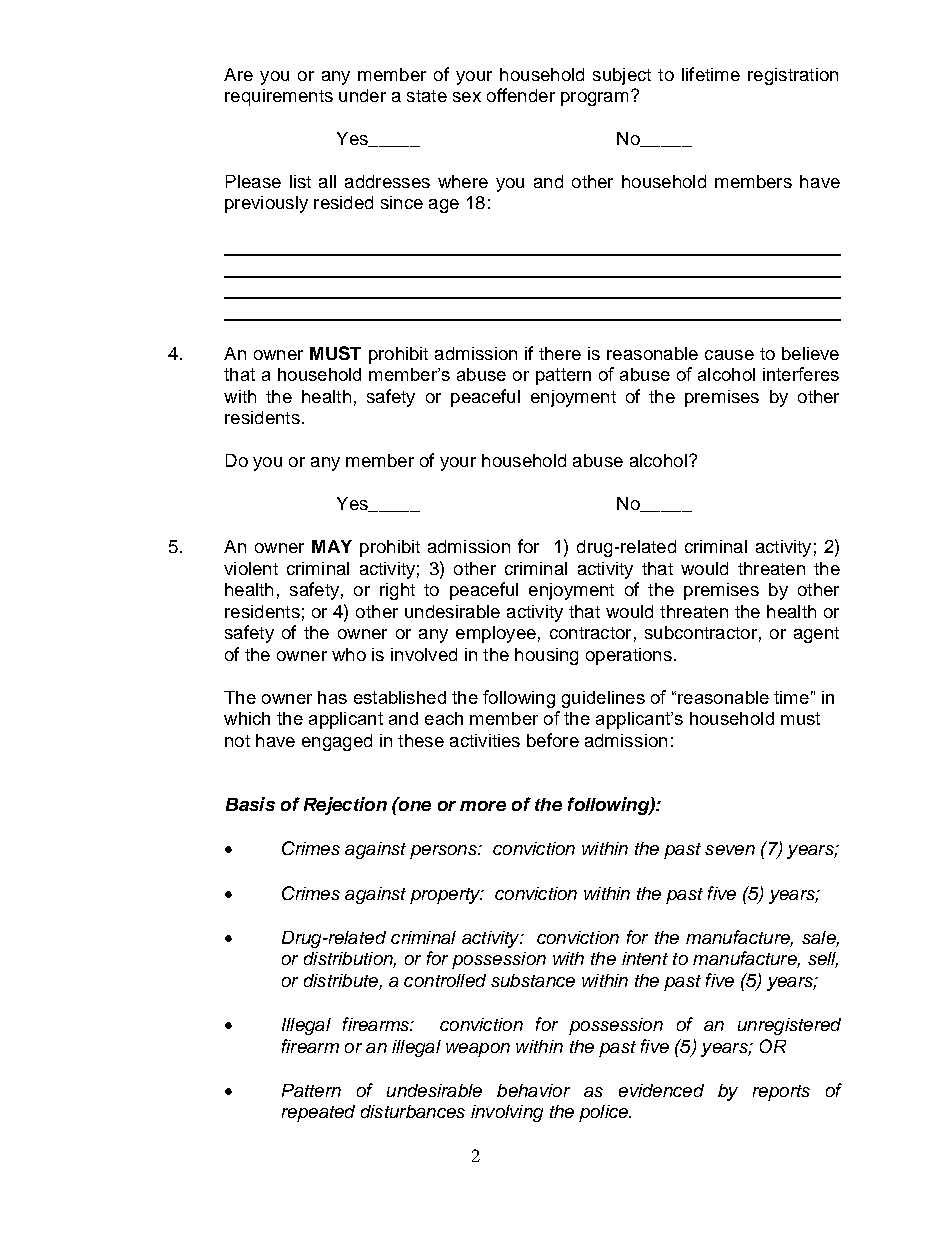 This screenshot has height=1233, width=952. I want to click on registration, so click(793, 76).
